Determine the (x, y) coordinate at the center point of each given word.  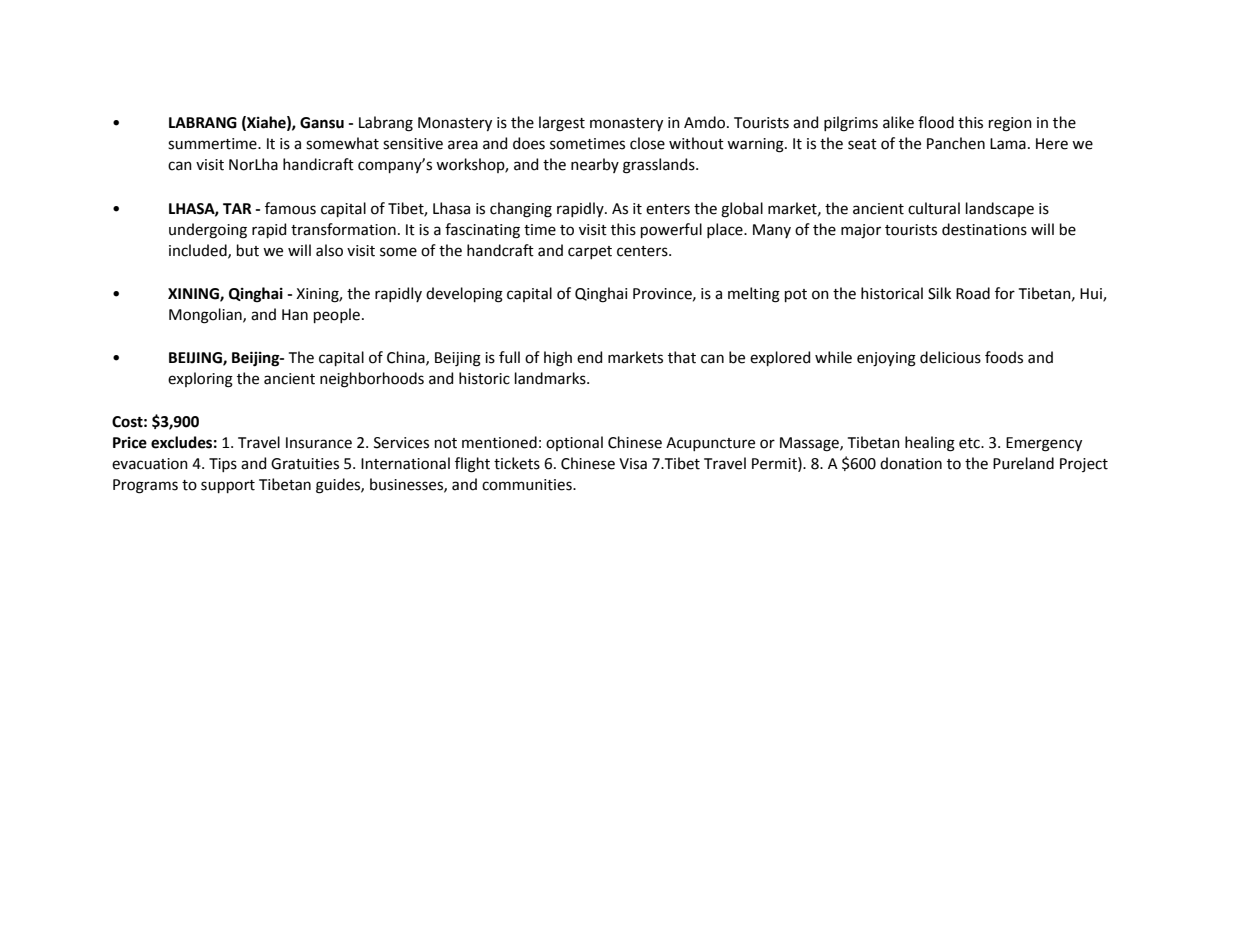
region (1010, 124)
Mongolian (206, 316)
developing (464, 295)
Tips (223, 465)
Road (973, 293)
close (647, 143)
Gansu (322, 123)
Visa (633, 464)
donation (911, 463)
